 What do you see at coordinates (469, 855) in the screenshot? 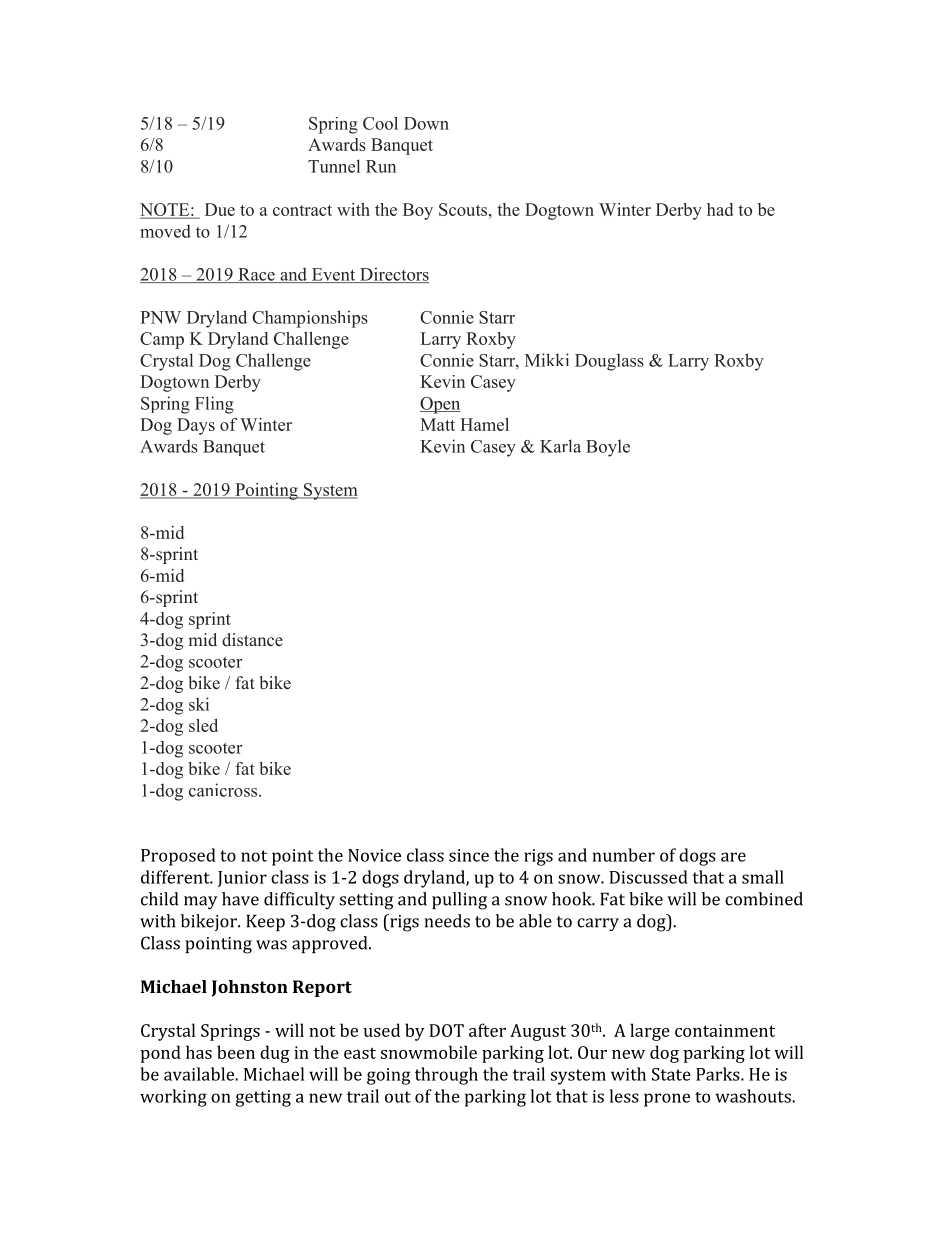
I see `since` at bounding box center [469, 855].
